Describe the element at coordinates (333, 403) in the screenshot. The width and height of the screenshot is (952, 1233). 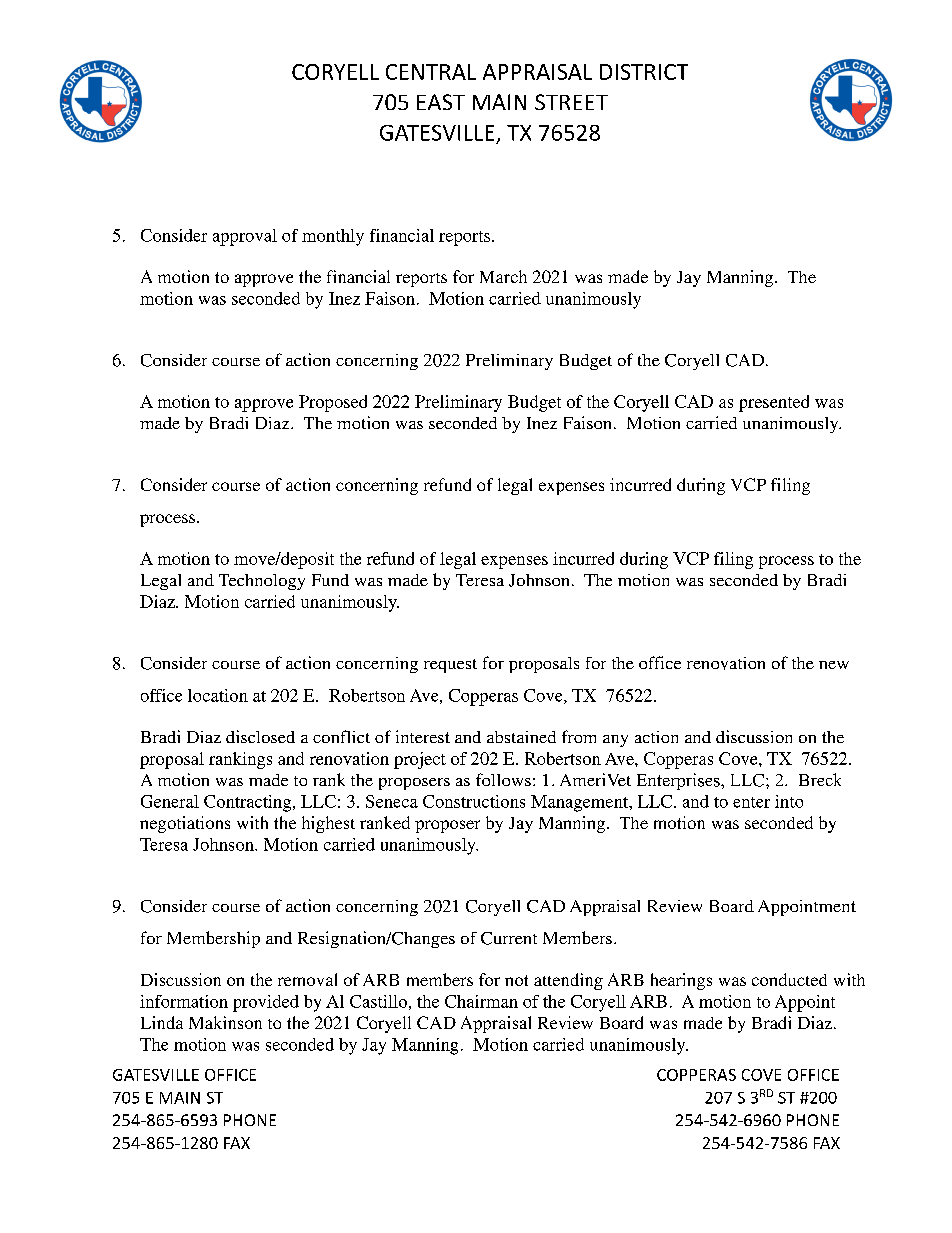
I see `Proposed` at that location.
